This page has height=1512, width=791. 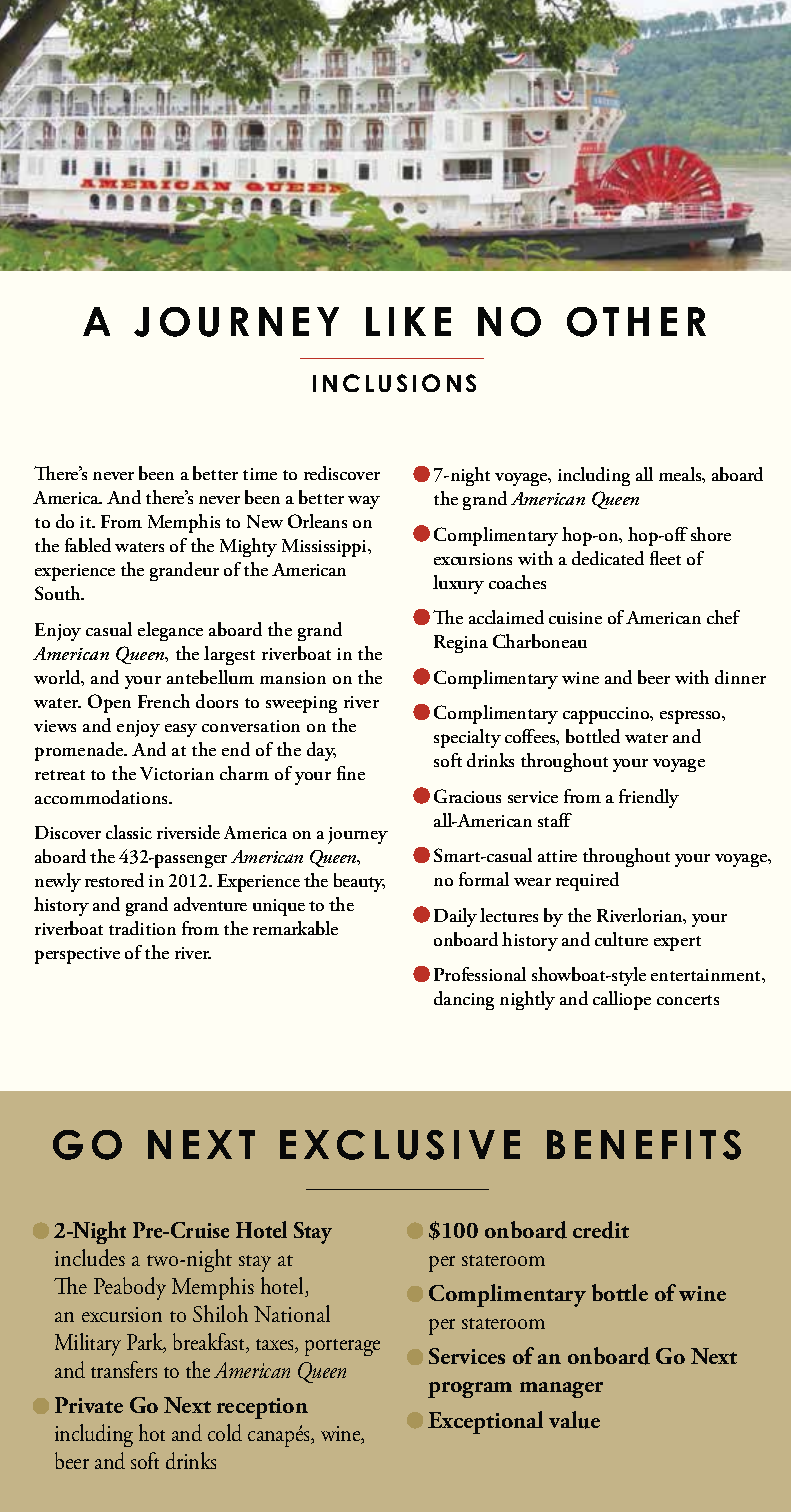 What do you see at coordinates (142, 928) in the page?
I see `tradition` at bounding box center [142, 928].
